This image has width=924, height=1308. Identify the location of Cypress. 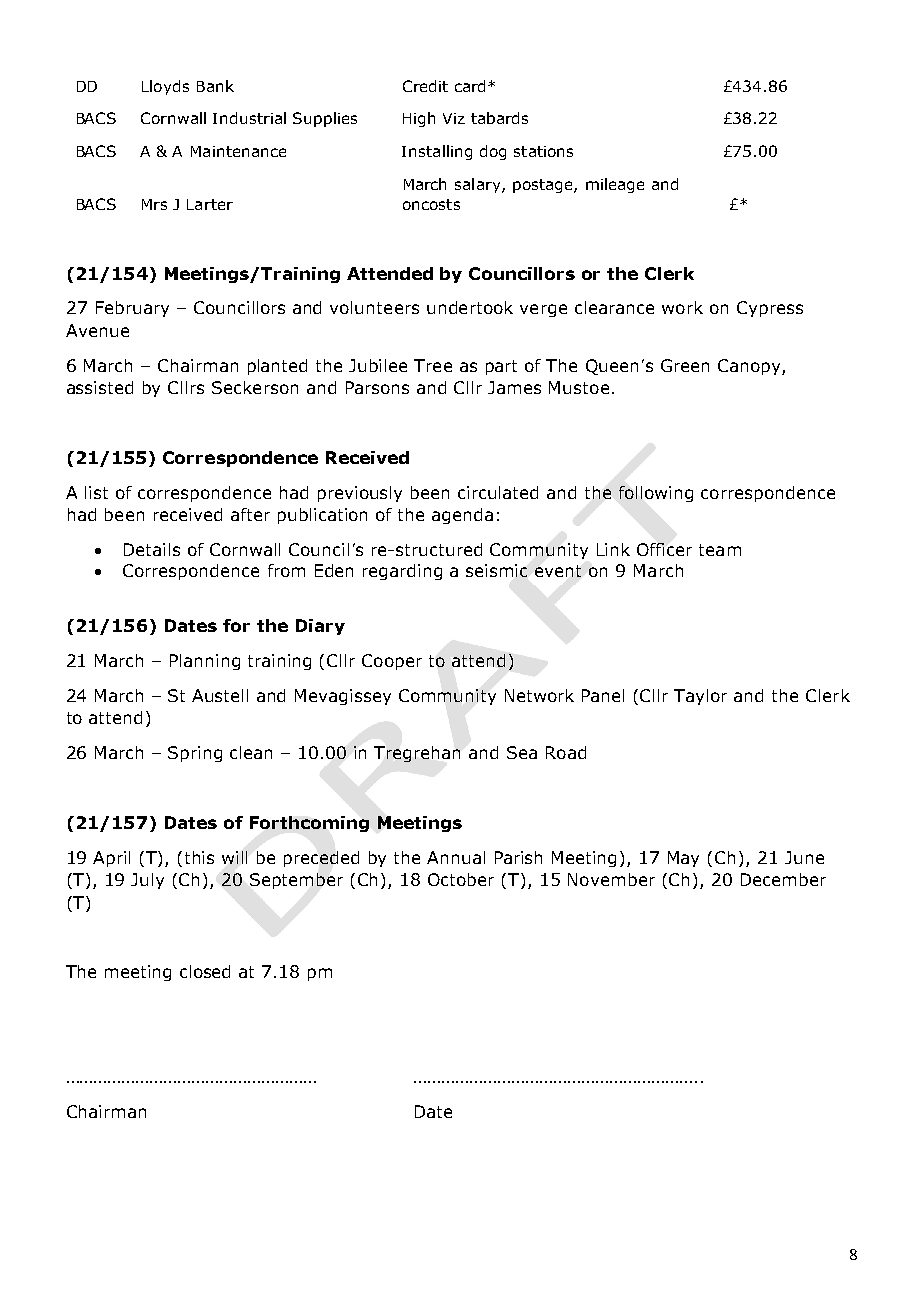
(770, 309).
